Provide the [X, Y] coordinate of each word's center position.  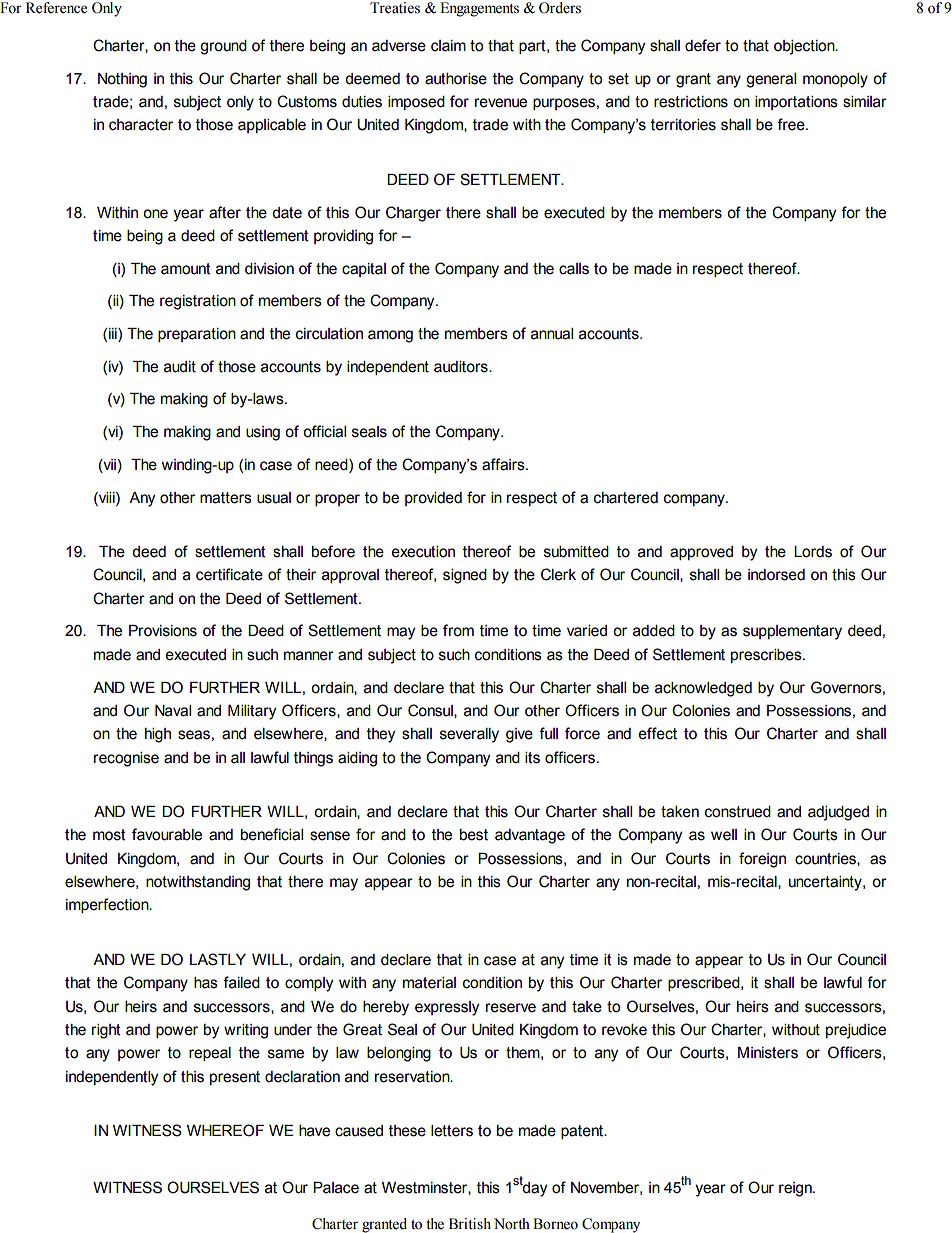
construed [738, 812]
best [474, 835]
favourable [167, 834]
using [263, 433]
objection [805, 47]
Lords [813, 552]
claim [448, 46]
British [470, 1224]
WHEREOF [225, 1130]
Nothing [122, 80]
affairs [504, 464]
